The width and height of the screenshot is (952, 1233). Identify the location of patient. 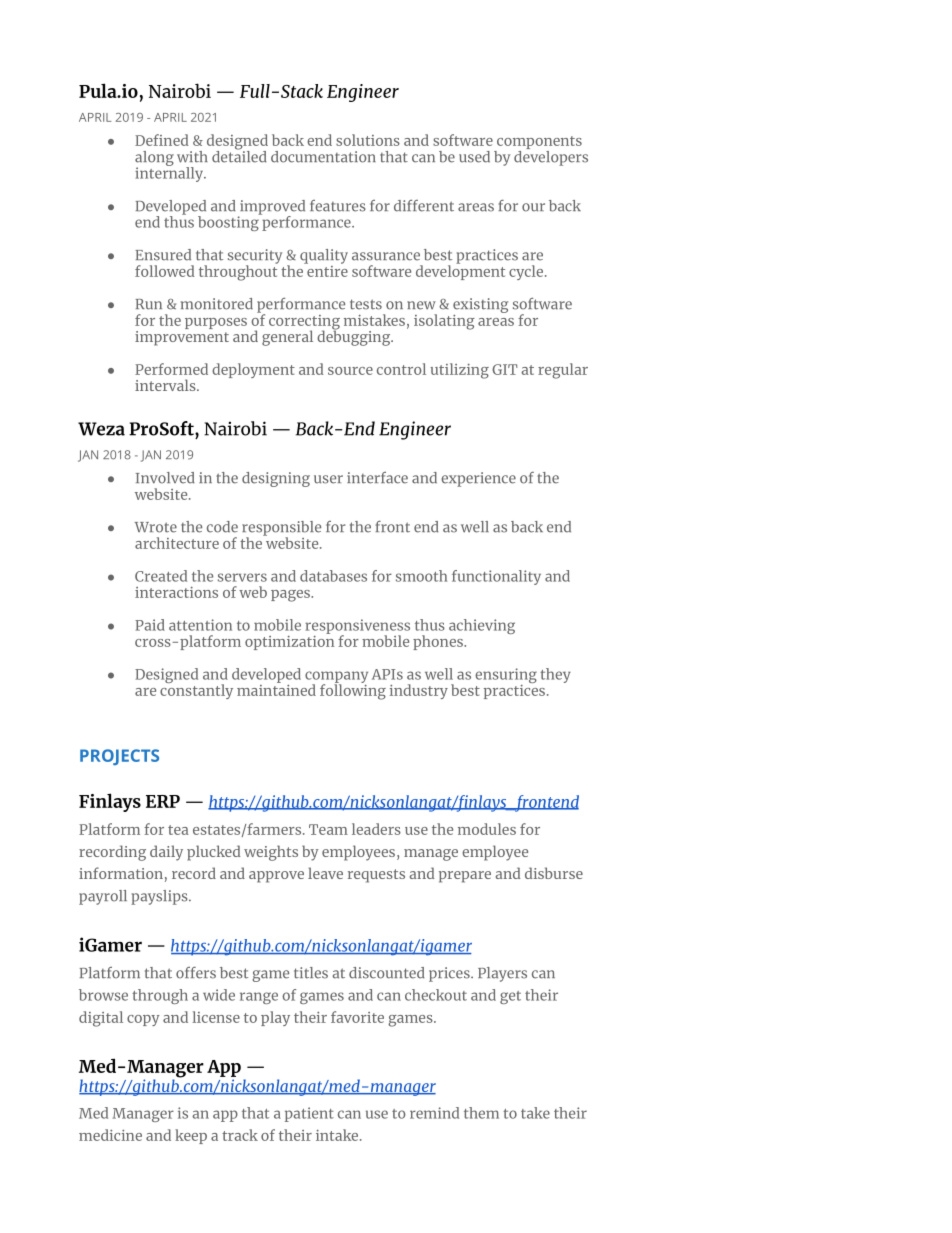
(309, 1114).
